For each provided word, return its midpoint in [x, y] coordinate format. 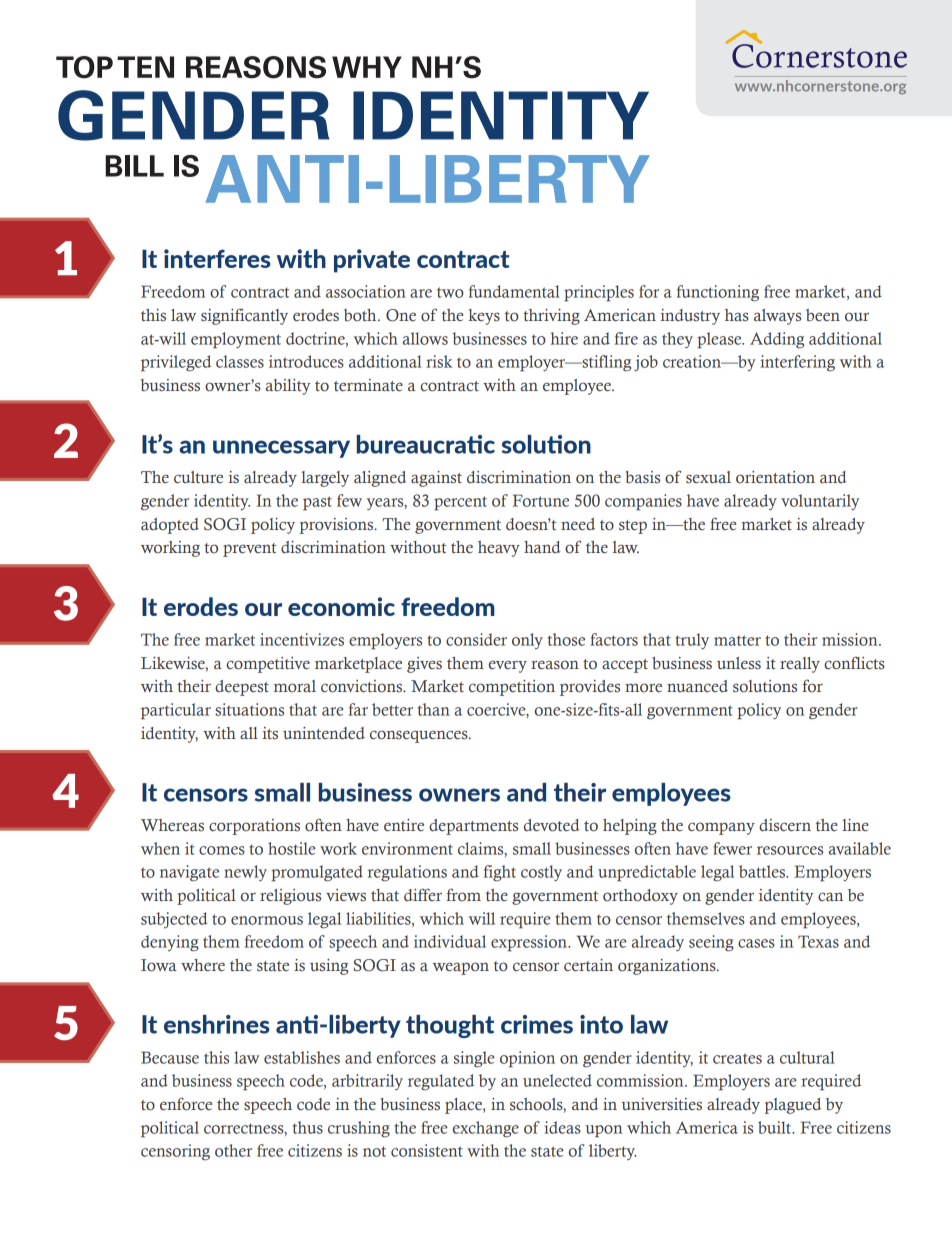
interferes [217, 258]
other [233, 1150]
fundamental [514, 291]
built [775, 1127]
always [777, 317]
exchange [486, 1129]
